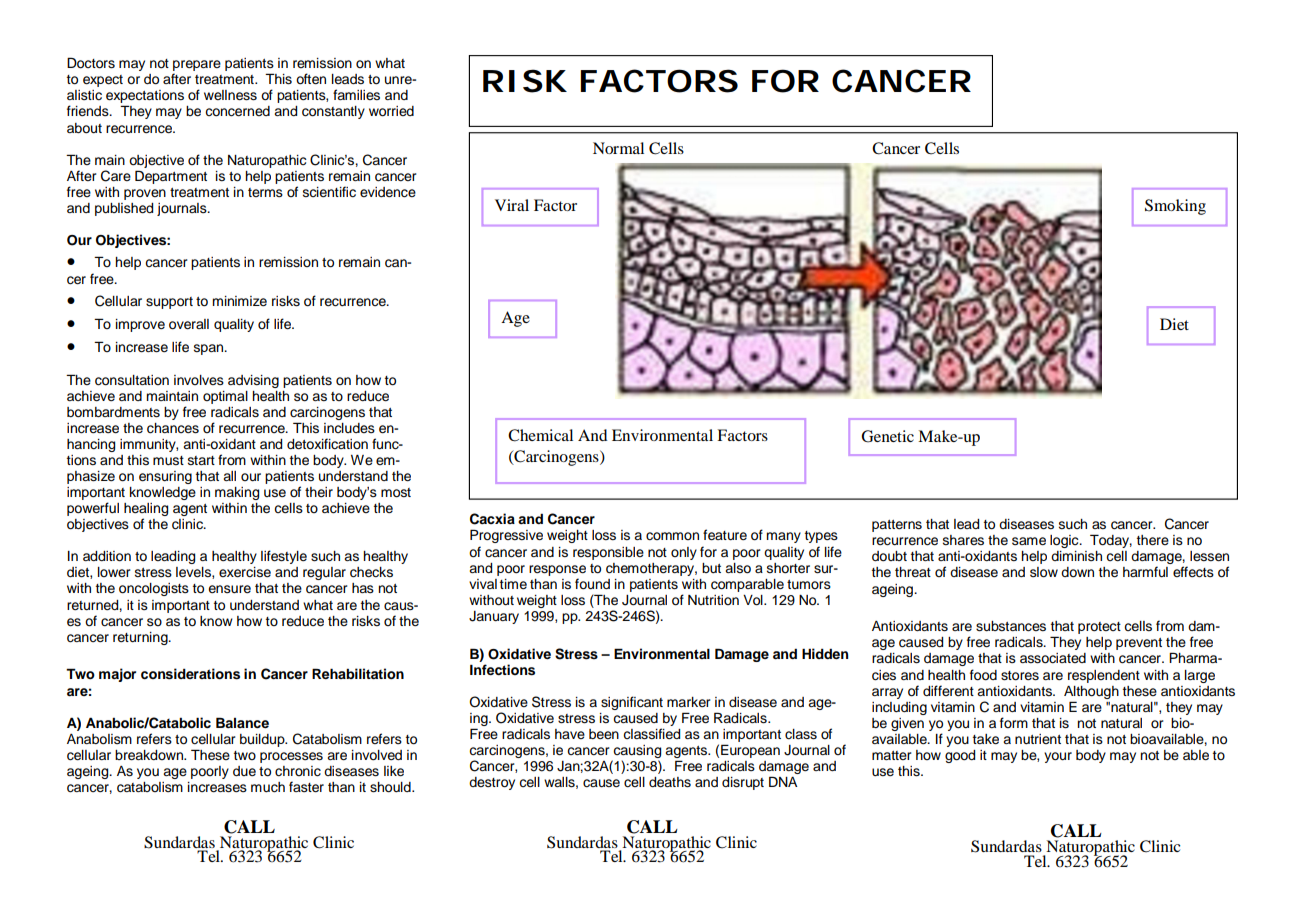  Describe the element at coordinates (887, 436) in the screenshot. I see `Genetic` at that location.
